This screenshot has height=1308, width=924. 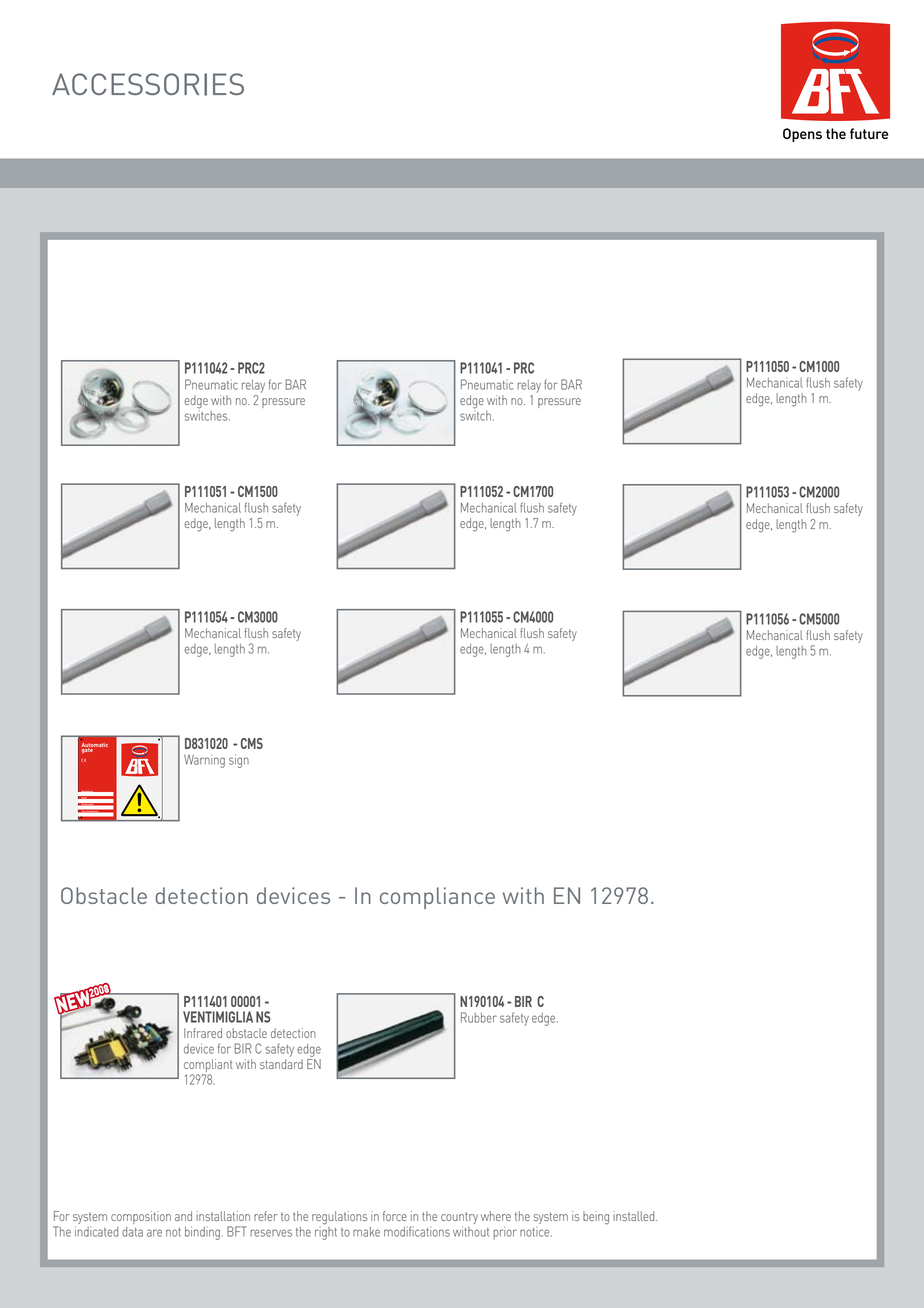 I want to click on ACCESSORIES, so click(x=148, y=84).
